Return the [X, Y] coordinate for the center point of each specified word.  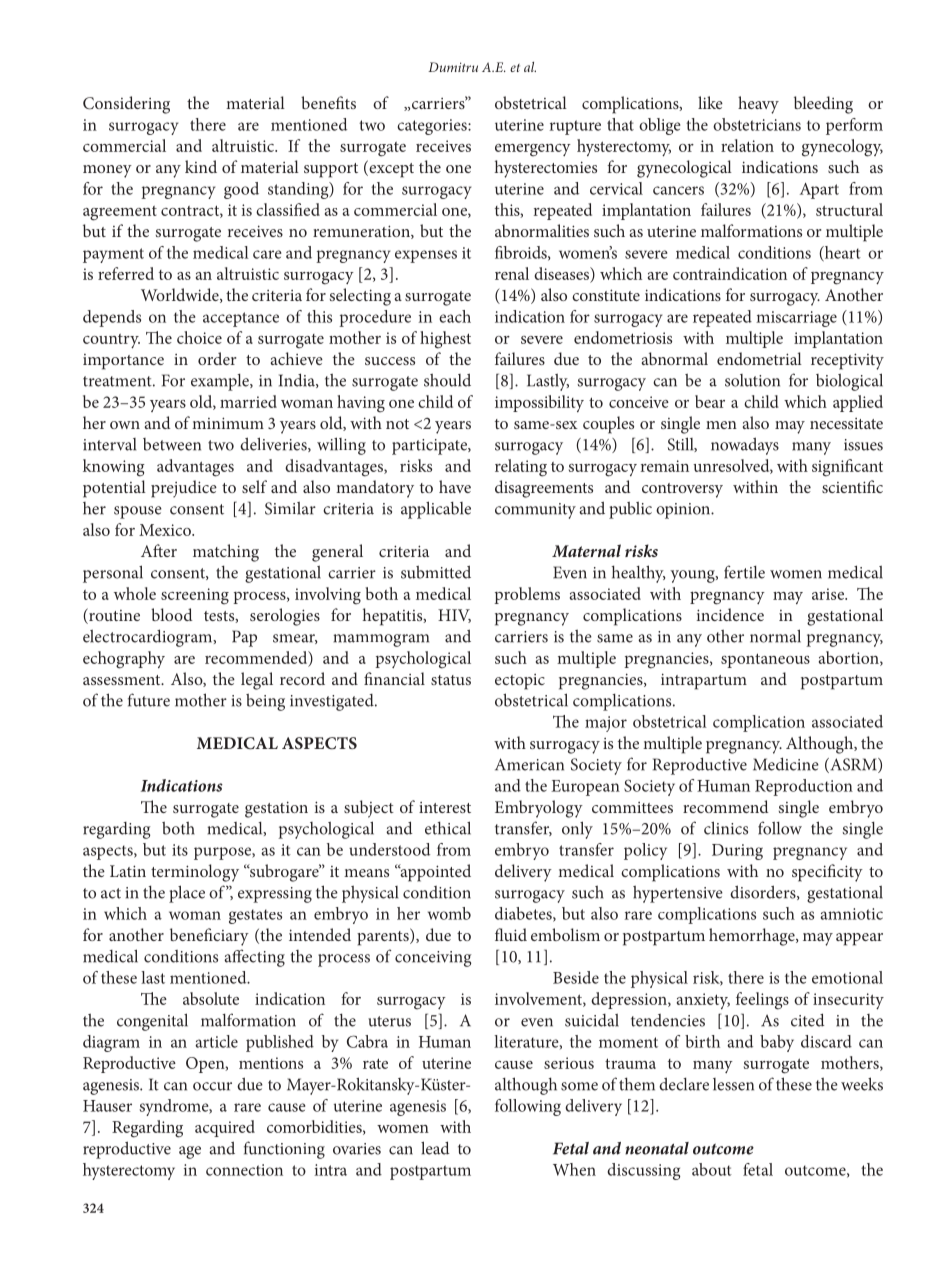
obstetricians [757, 124]
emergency [533, 150]
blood [171, 614]
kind [201, 166]
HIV [454, 616]
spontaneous [765, 660]
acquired [225, 1128]
